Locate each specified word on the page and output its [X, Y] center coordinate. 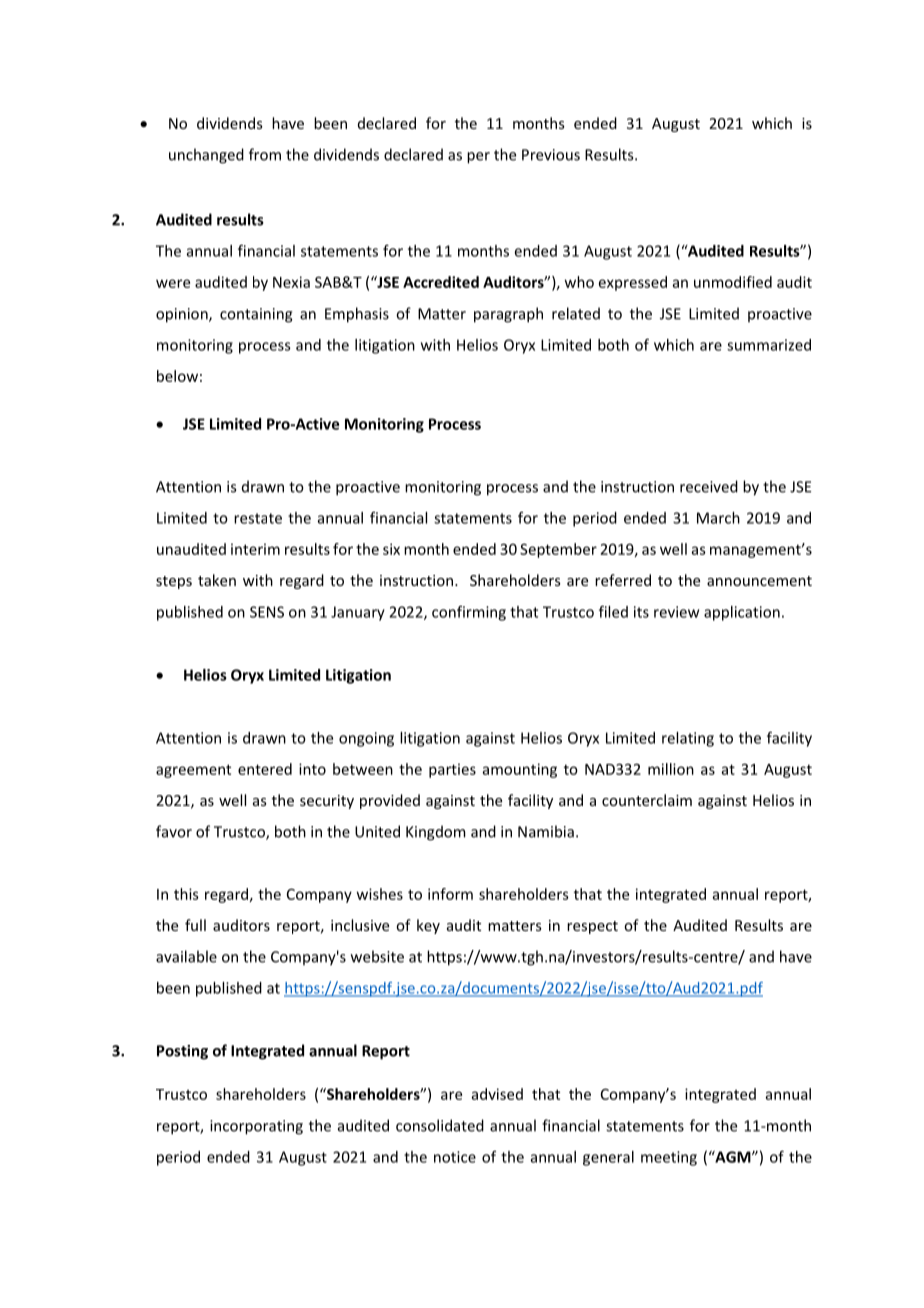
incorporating [256, 1127]
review [676, 612]
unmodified [733, 282]
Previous [551, 155]
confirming [469, 613]
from [265, 154]
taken [217, 580]
